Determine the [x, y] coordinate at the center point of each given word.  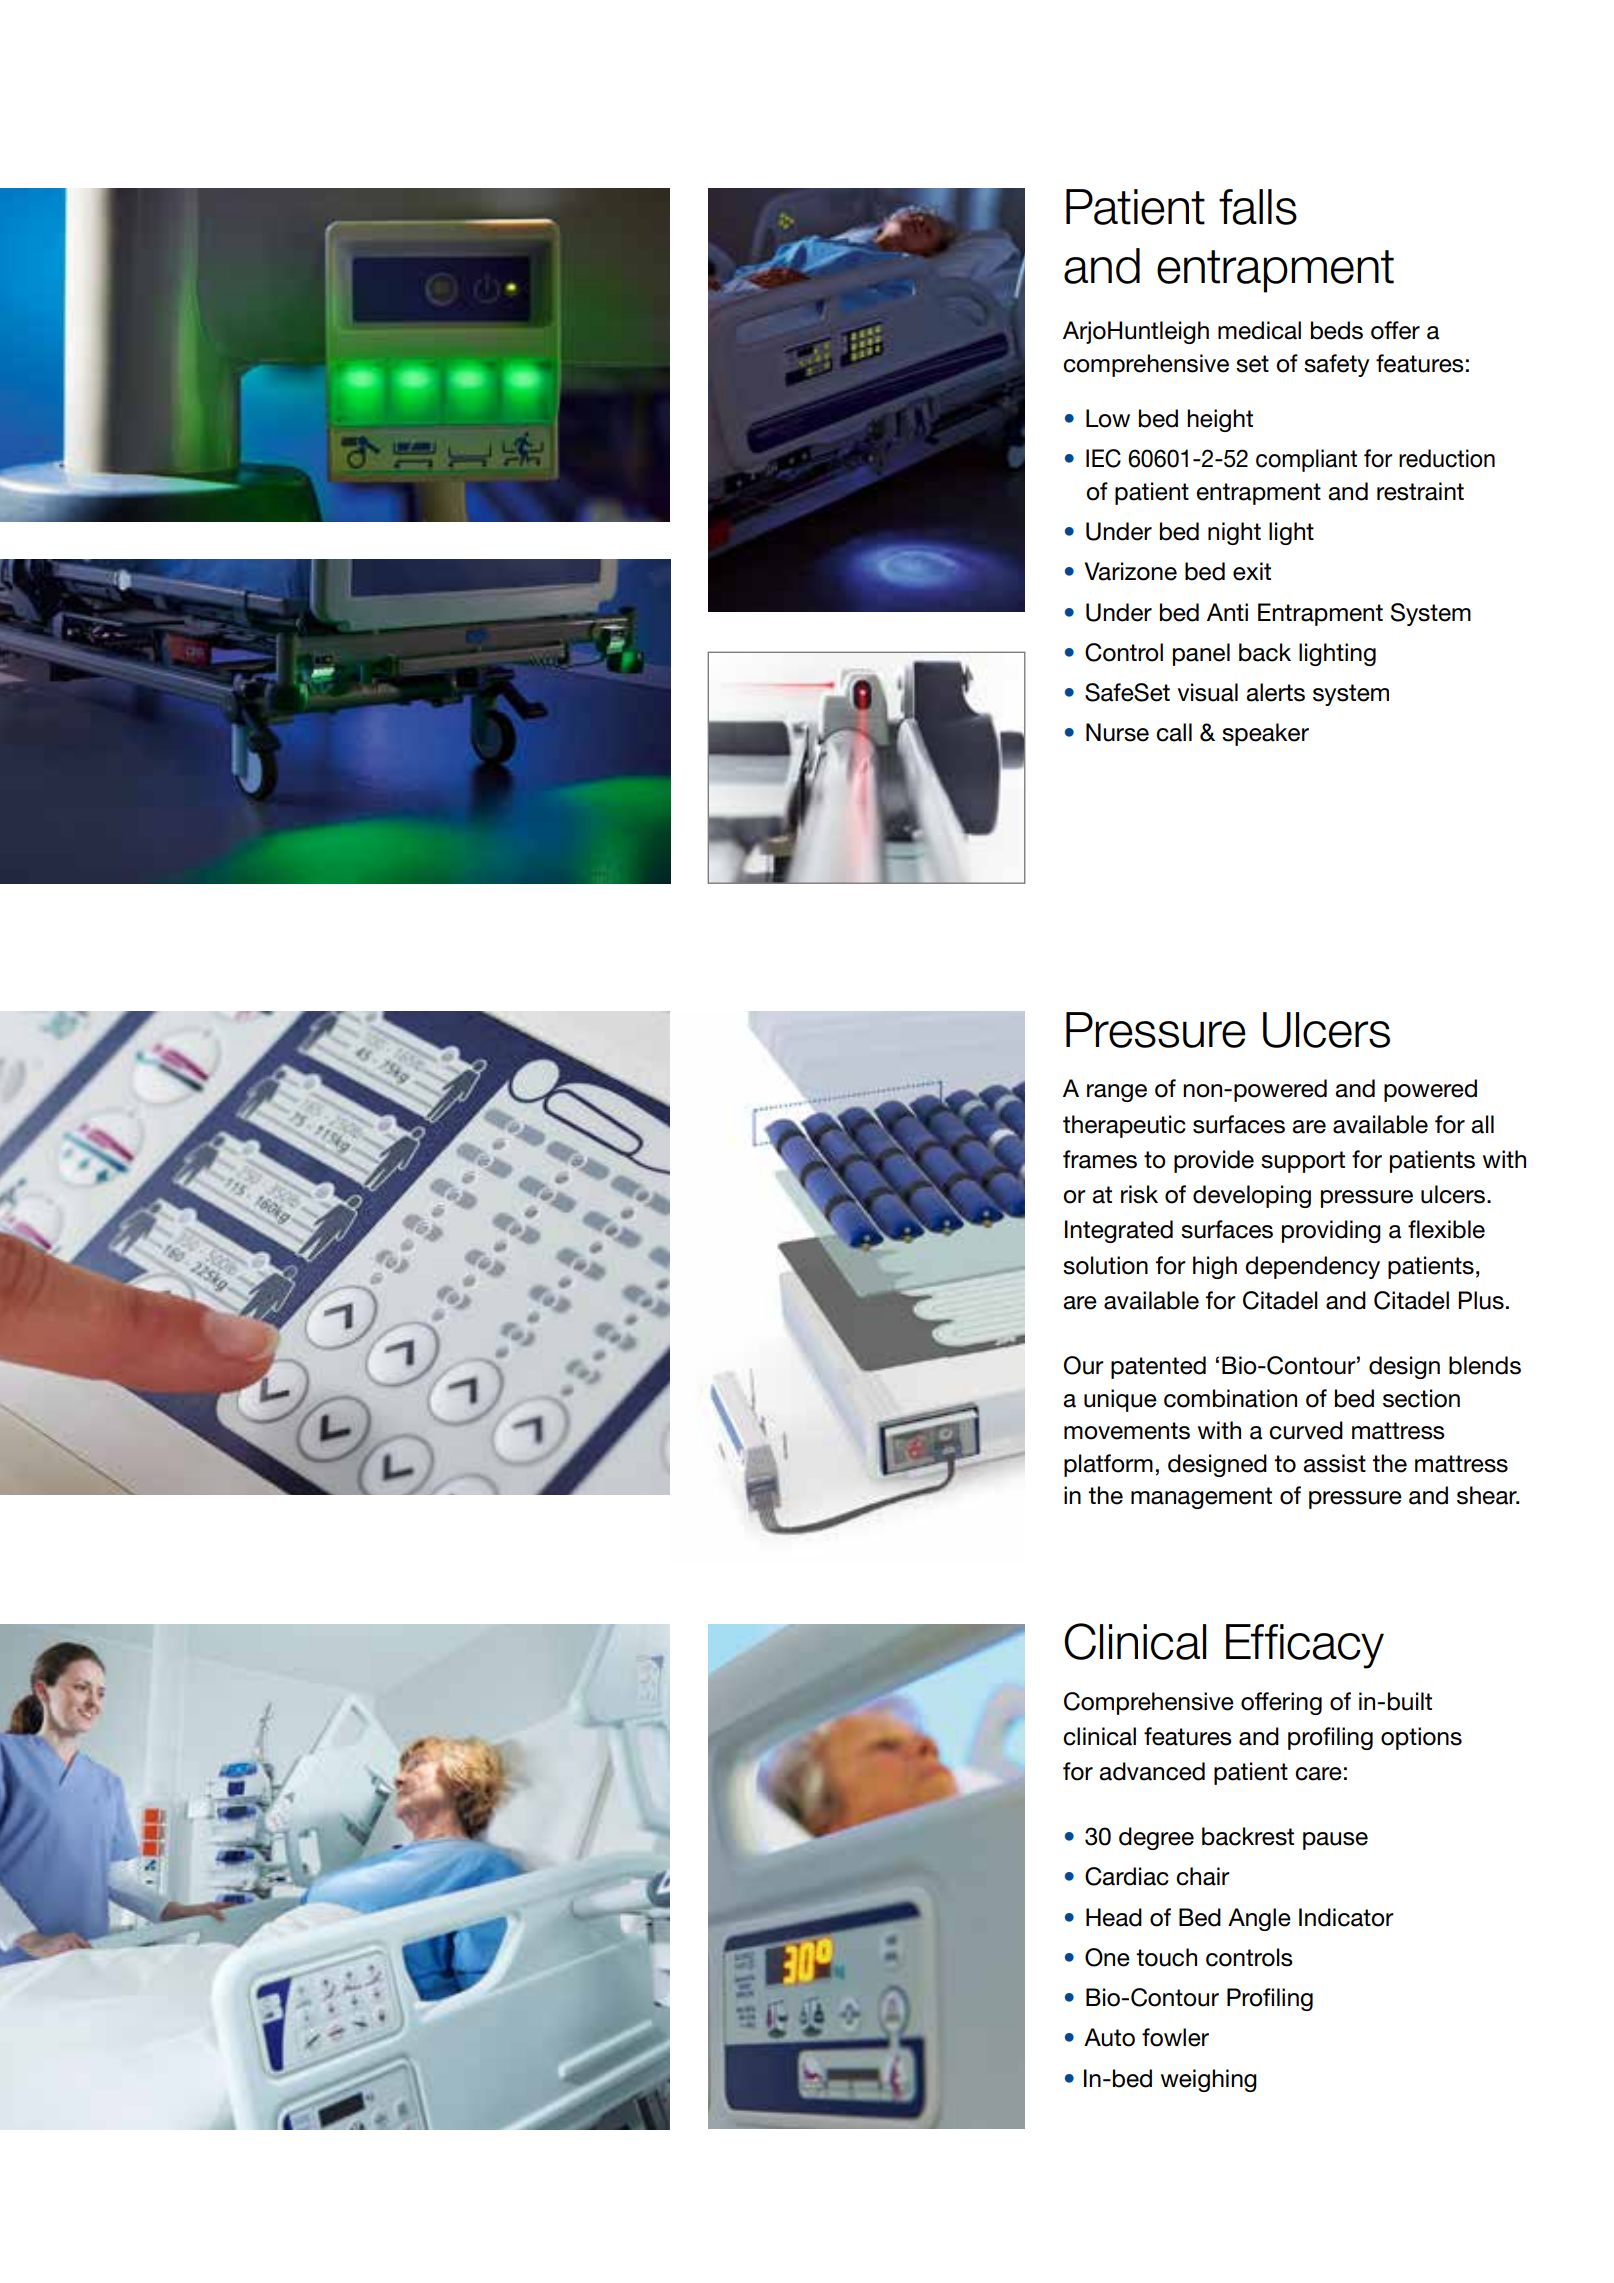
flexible [1446, 1229]
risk [1139, 1194]
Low [1108, 418]
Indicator [1346, 1917]
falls [1258, 207]
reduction [1447, 458]
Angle [1259, 1919]
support [1303, 1162]
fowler [1175, 2037]
